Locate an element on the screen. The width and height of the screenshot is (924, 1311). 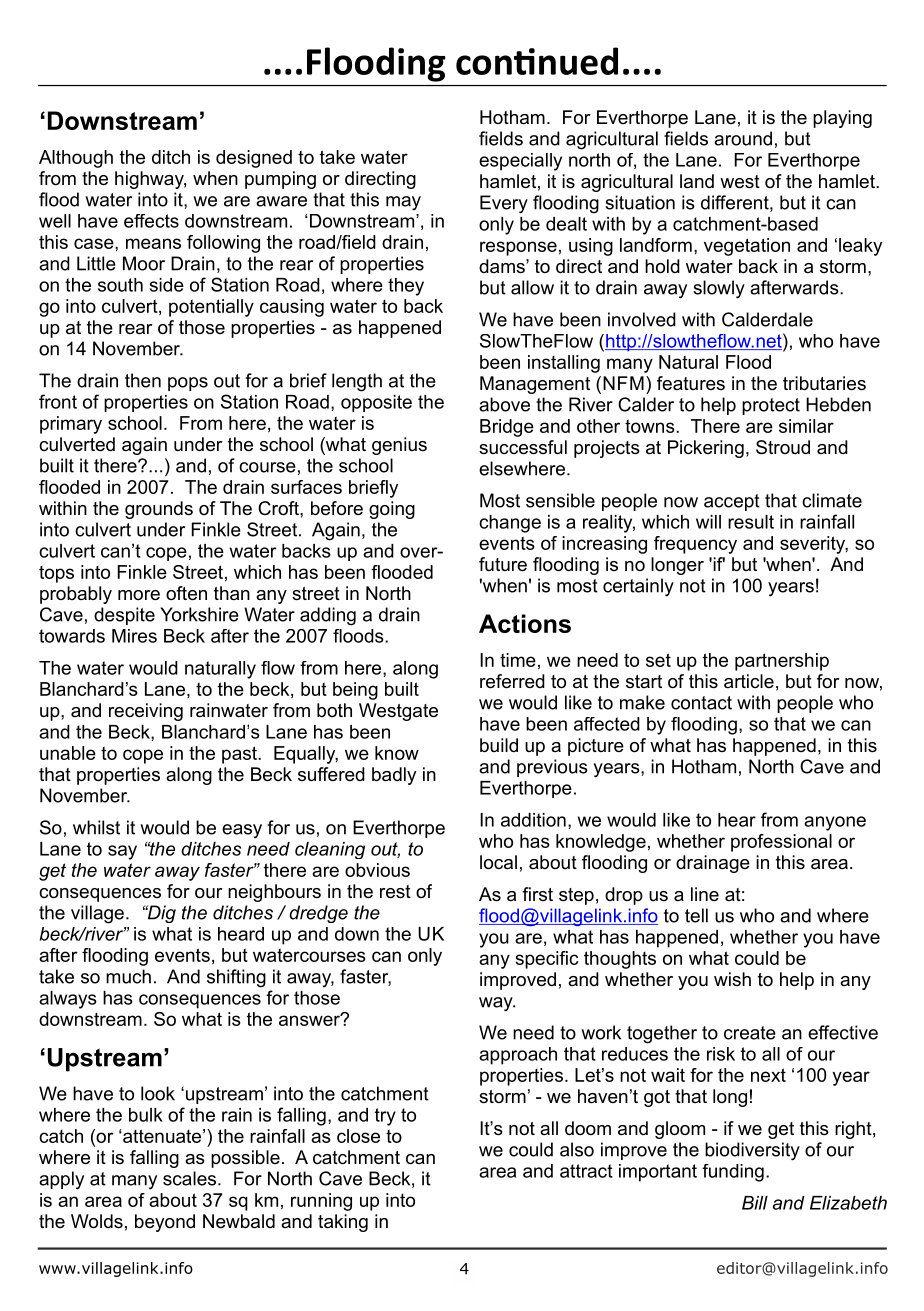
protect is located at coordinates (771, 406).
